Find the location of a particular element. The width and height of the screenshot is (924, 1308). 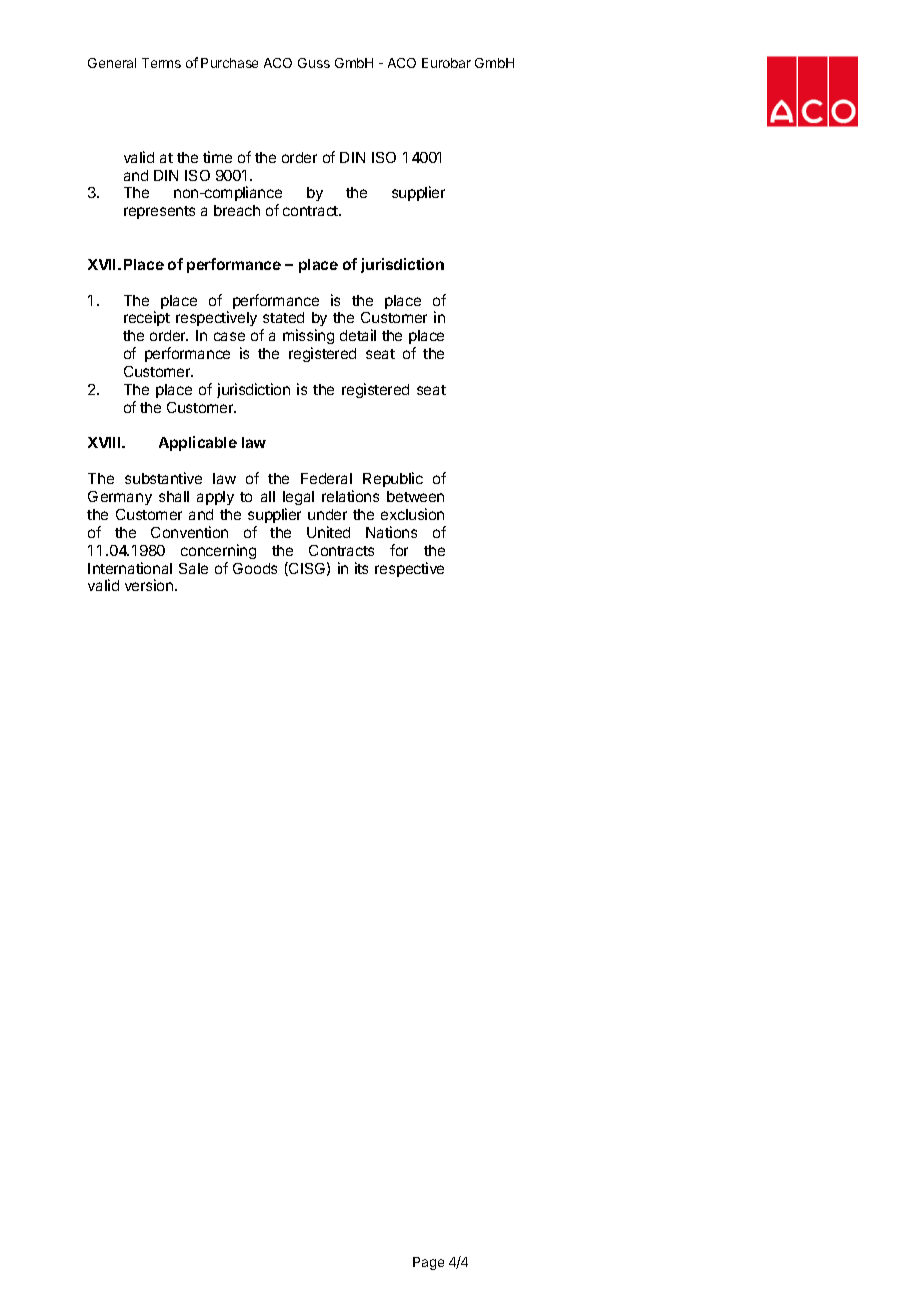

Nations is located at coordinates (391, 532).
